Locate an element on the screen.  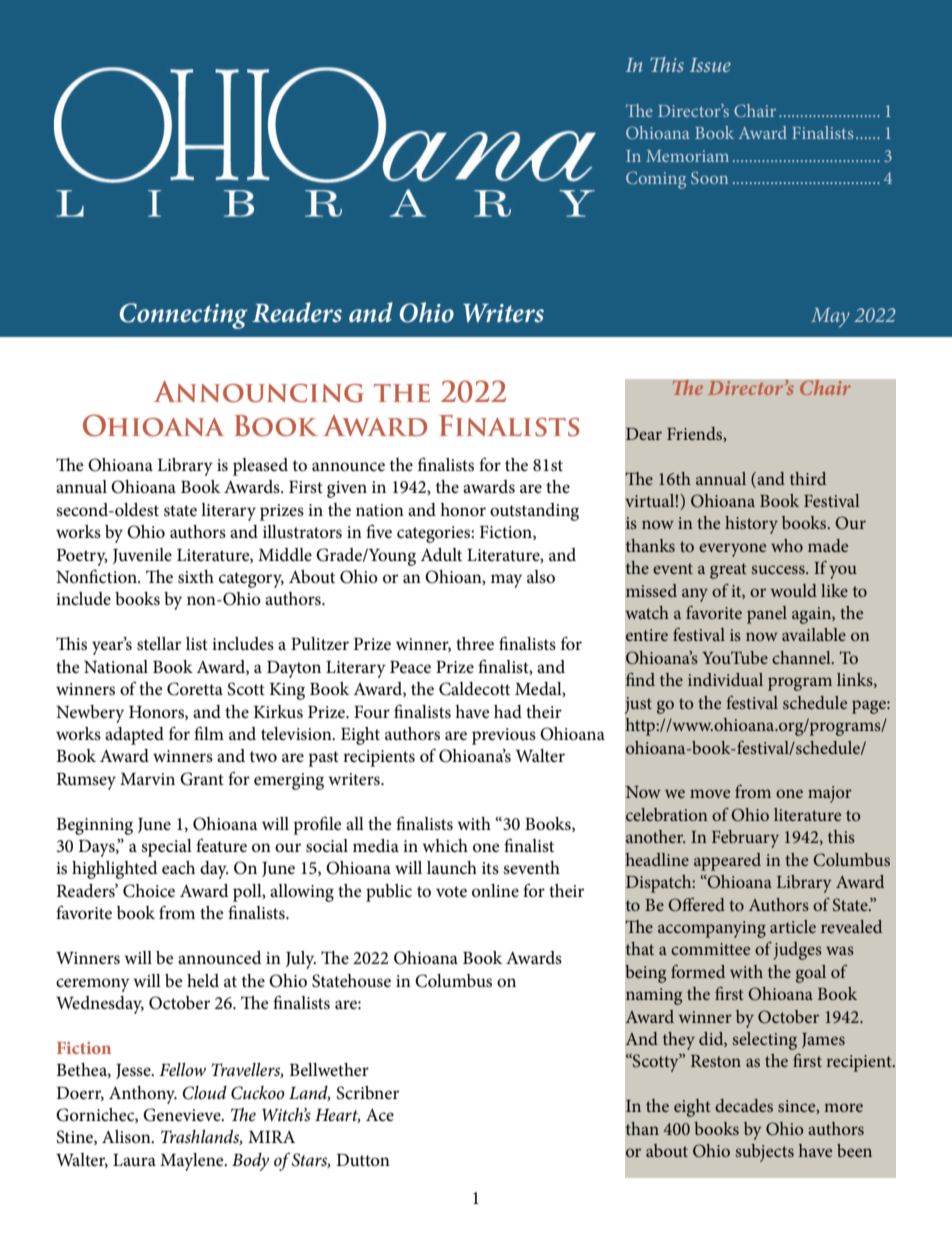
Genevieve is located at coordinates (183, 1115).
